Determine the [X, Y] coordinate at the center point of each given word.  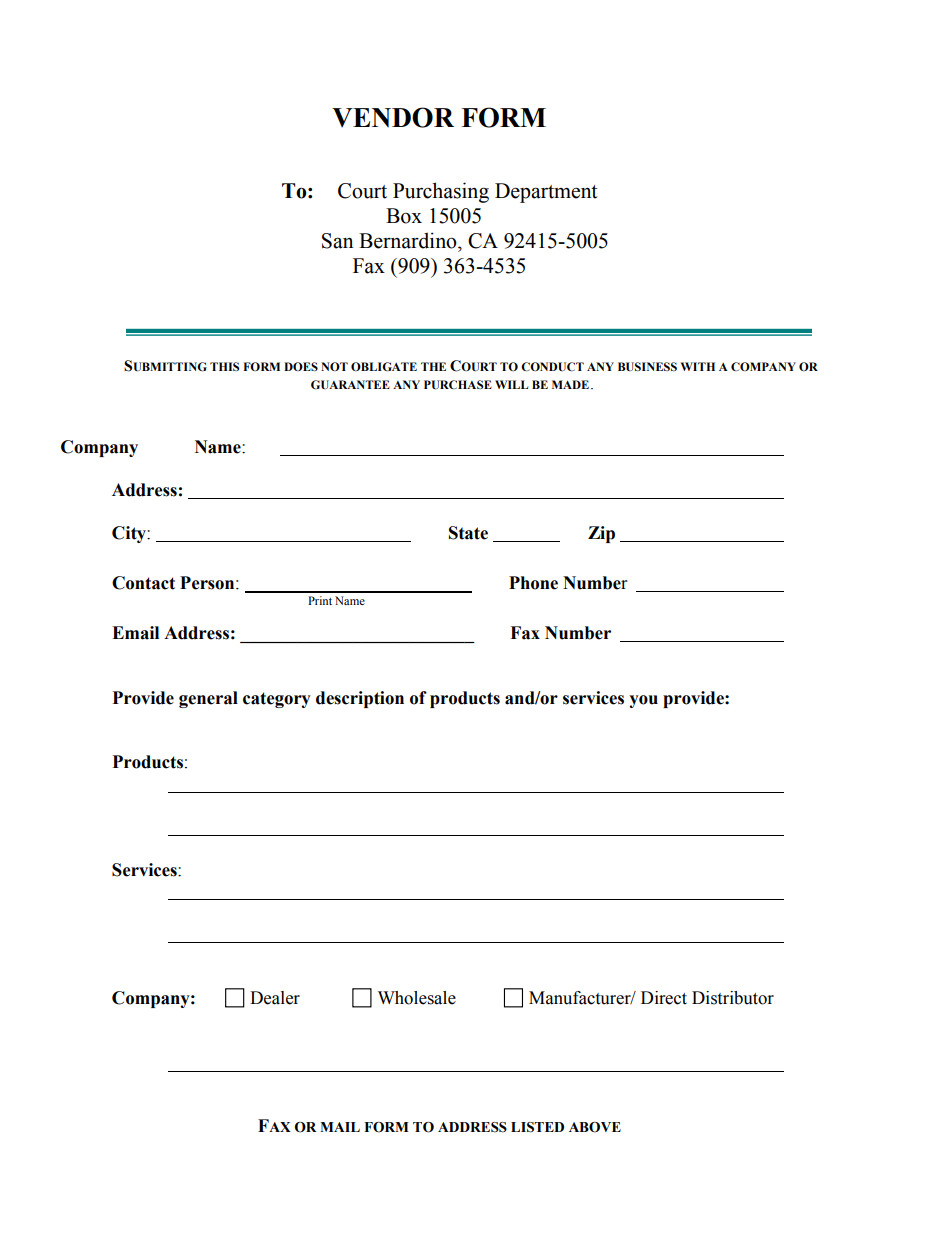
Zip [601, 534]
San [337, 241]
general [208, 699]
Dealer [275, 998]
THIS [224, 366]
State [468, 533]
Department [546, 193]
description [360, 699]
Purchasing [441, 192]
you [643, 701]
